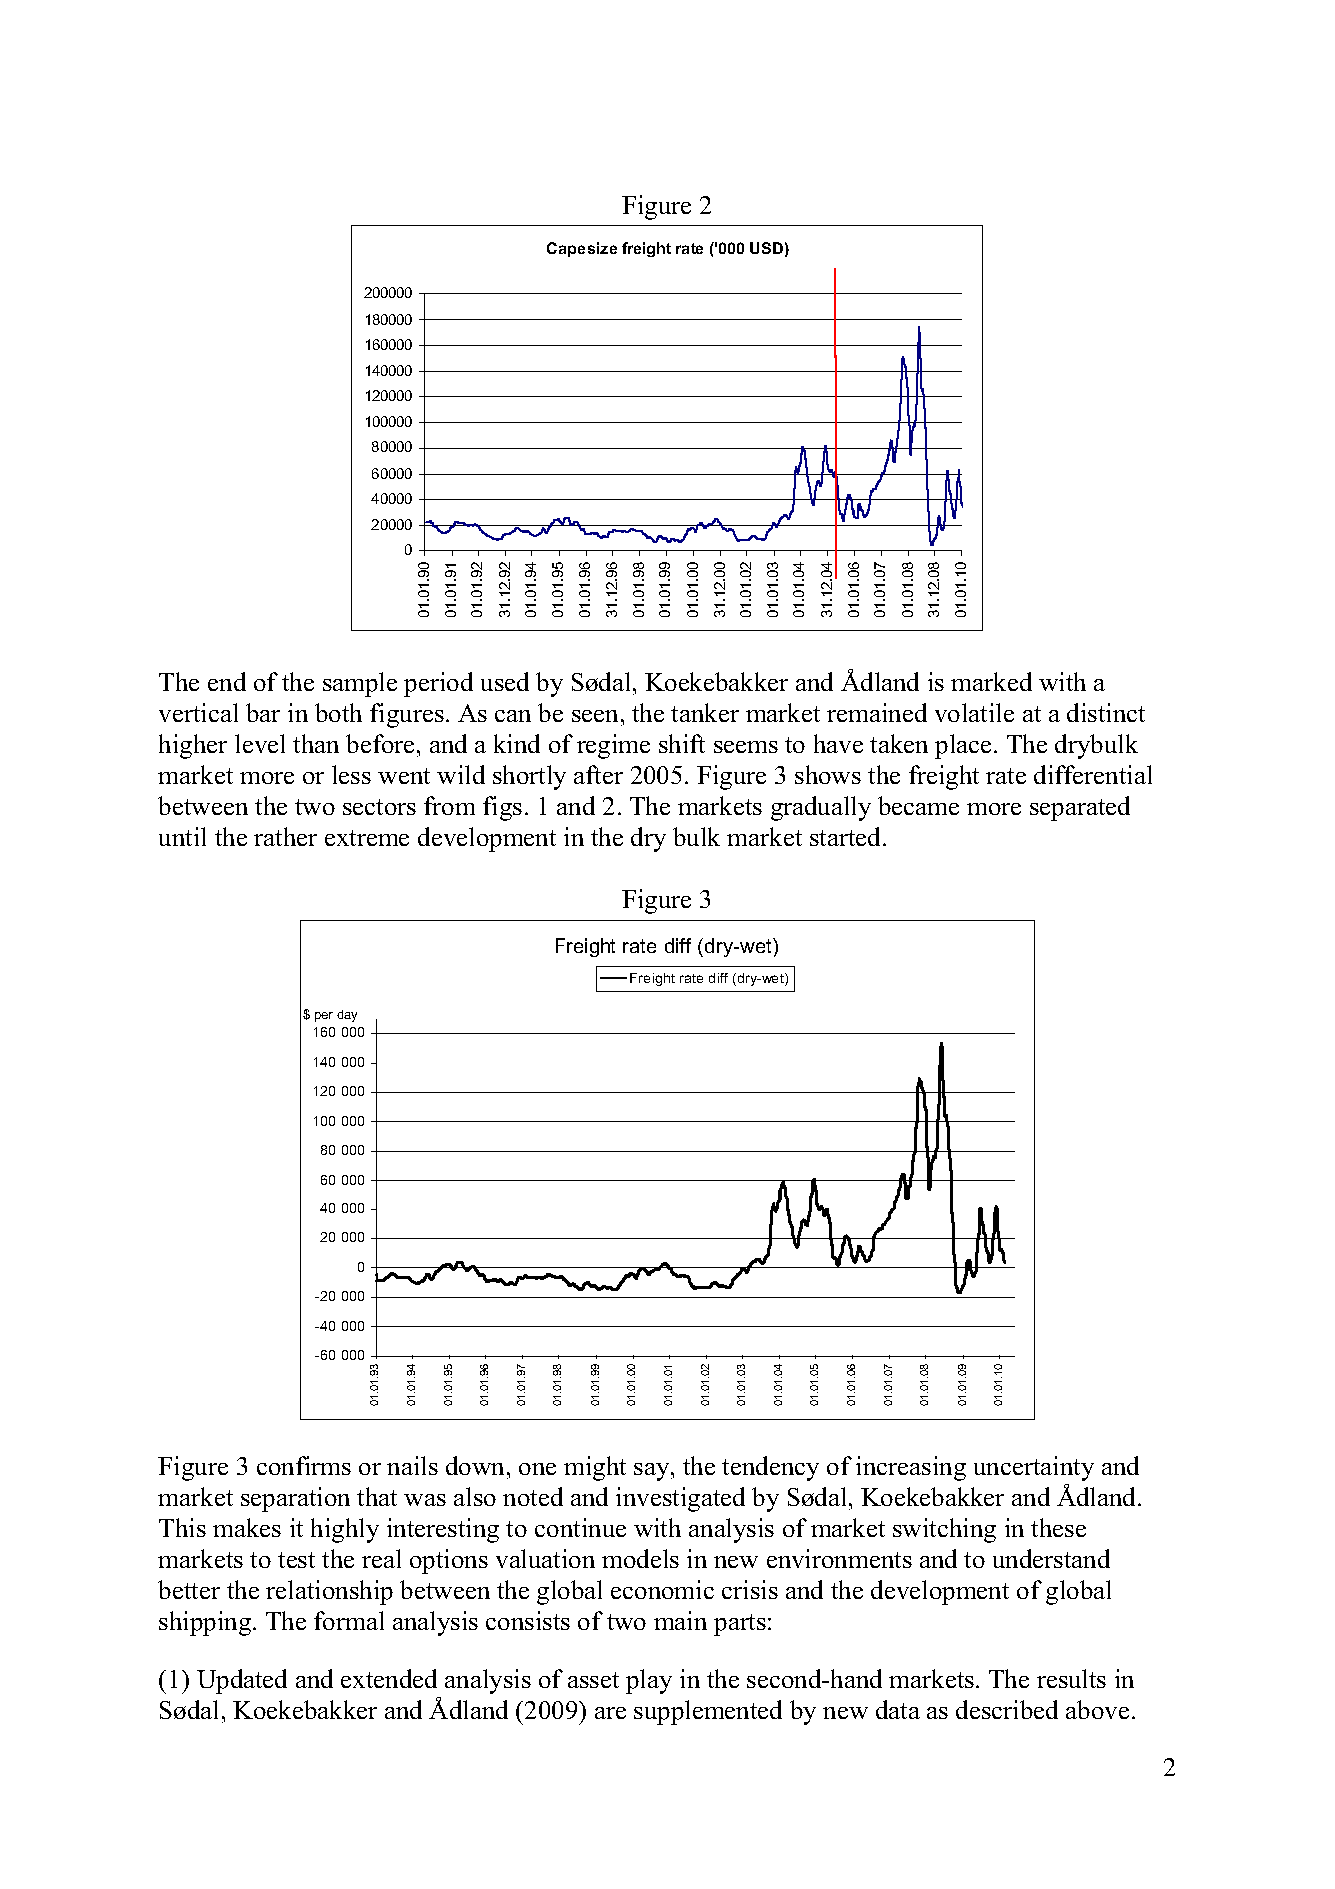 The height and width of the page is (1889, 1335). What do you see at coordinates (649, 1681) in the page?
I see `play` at bounding box center [649, 1681].
